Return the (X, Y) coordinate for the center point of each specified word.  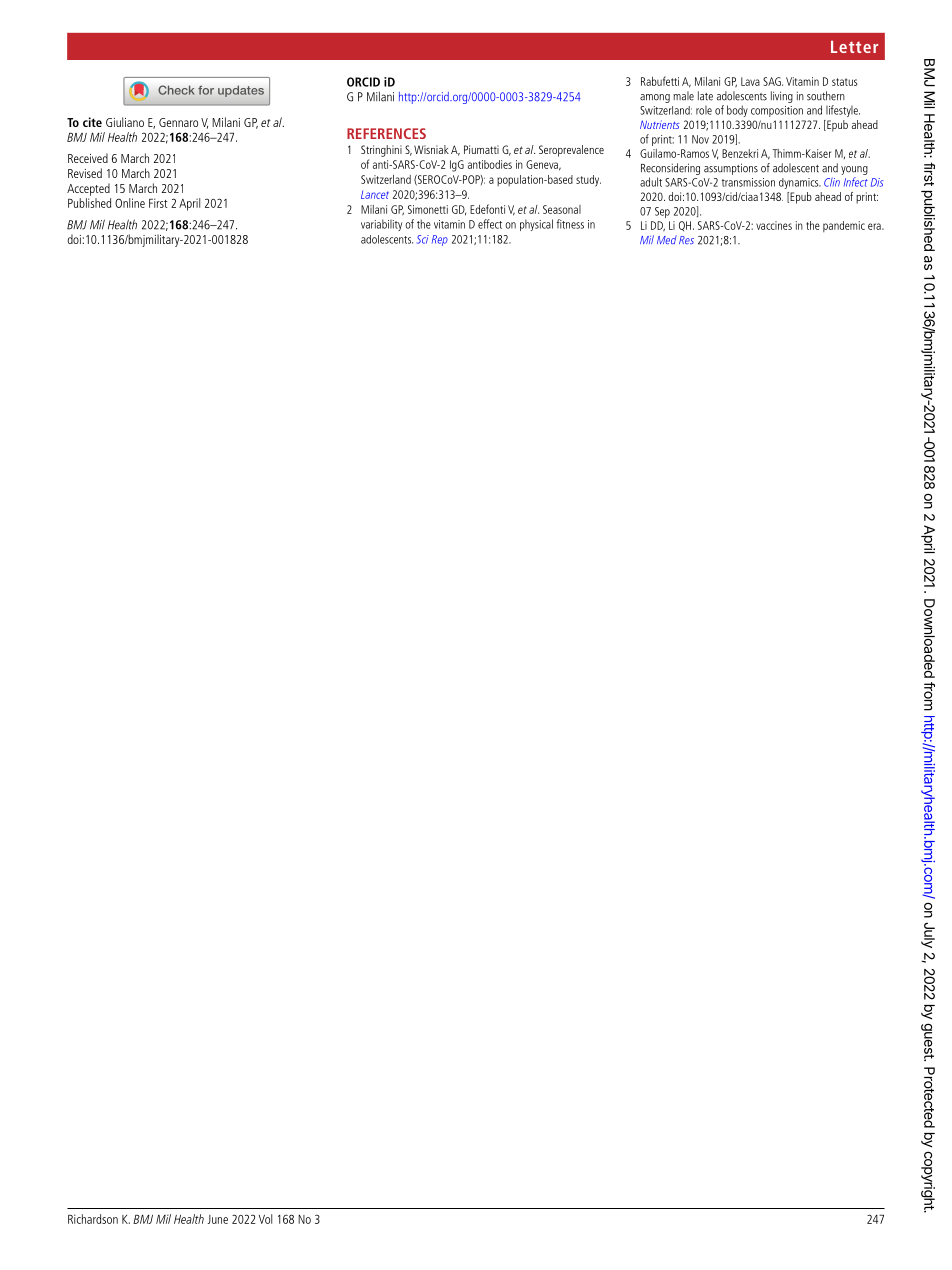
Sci (423, 239)
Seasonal (562, 209)
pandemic (844, 226)
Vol (265, 1219)
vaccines (774, 225)
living (782, 97)
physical (536, 225)
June (218, 1219)
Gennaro (178, 122)
